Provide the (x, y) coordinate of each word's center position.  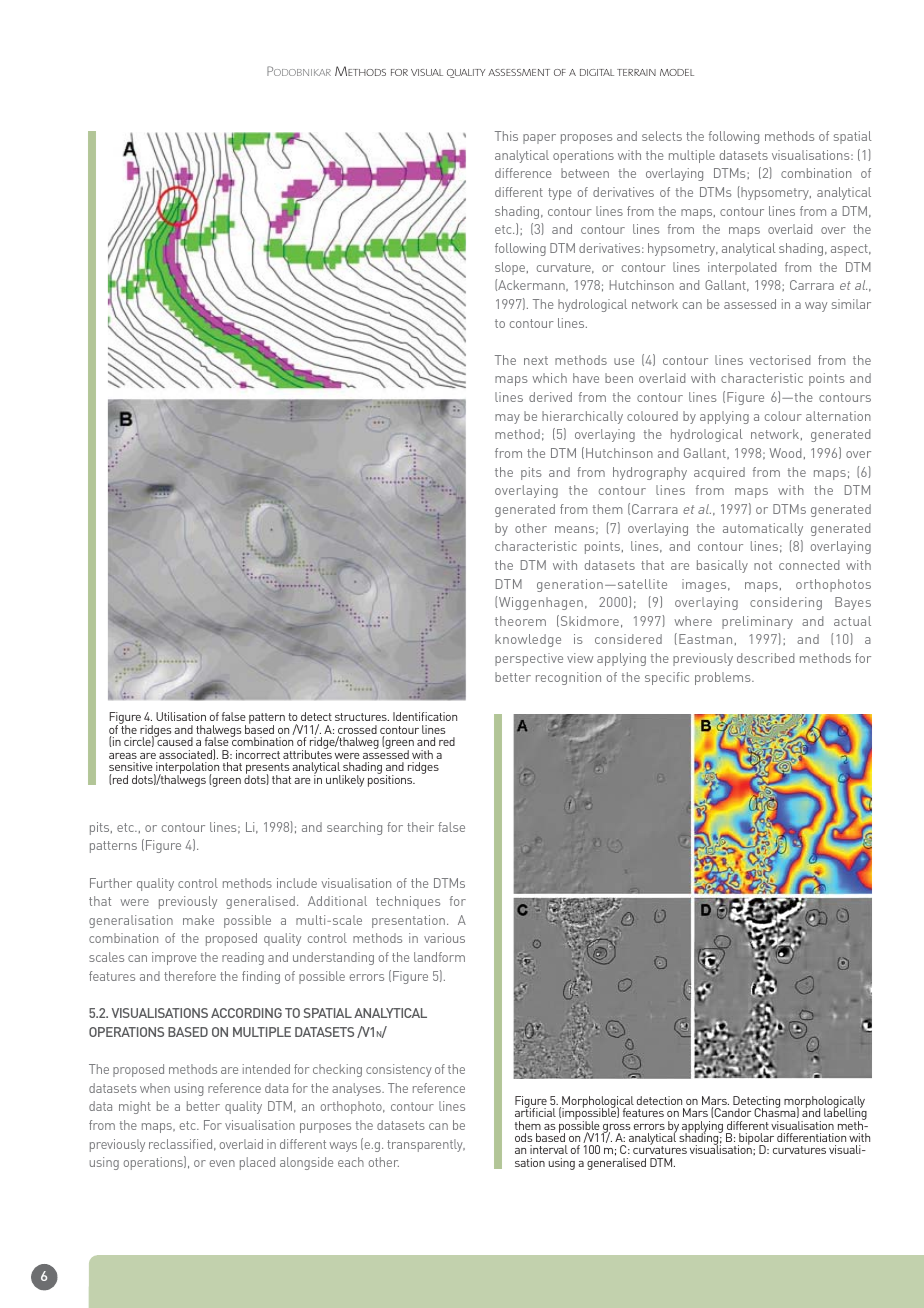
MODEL (677, 72)
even (222, 1163)
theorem (520, 621)
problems (724, 678)
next (536, 360)
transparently (426, 1145)
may (507, 419)
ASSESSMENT (519, 72)
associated (186, 754)
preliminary (757, 622)
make (198, 920)
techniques (408, 902)
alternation (838, 416)
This (506, 136)
